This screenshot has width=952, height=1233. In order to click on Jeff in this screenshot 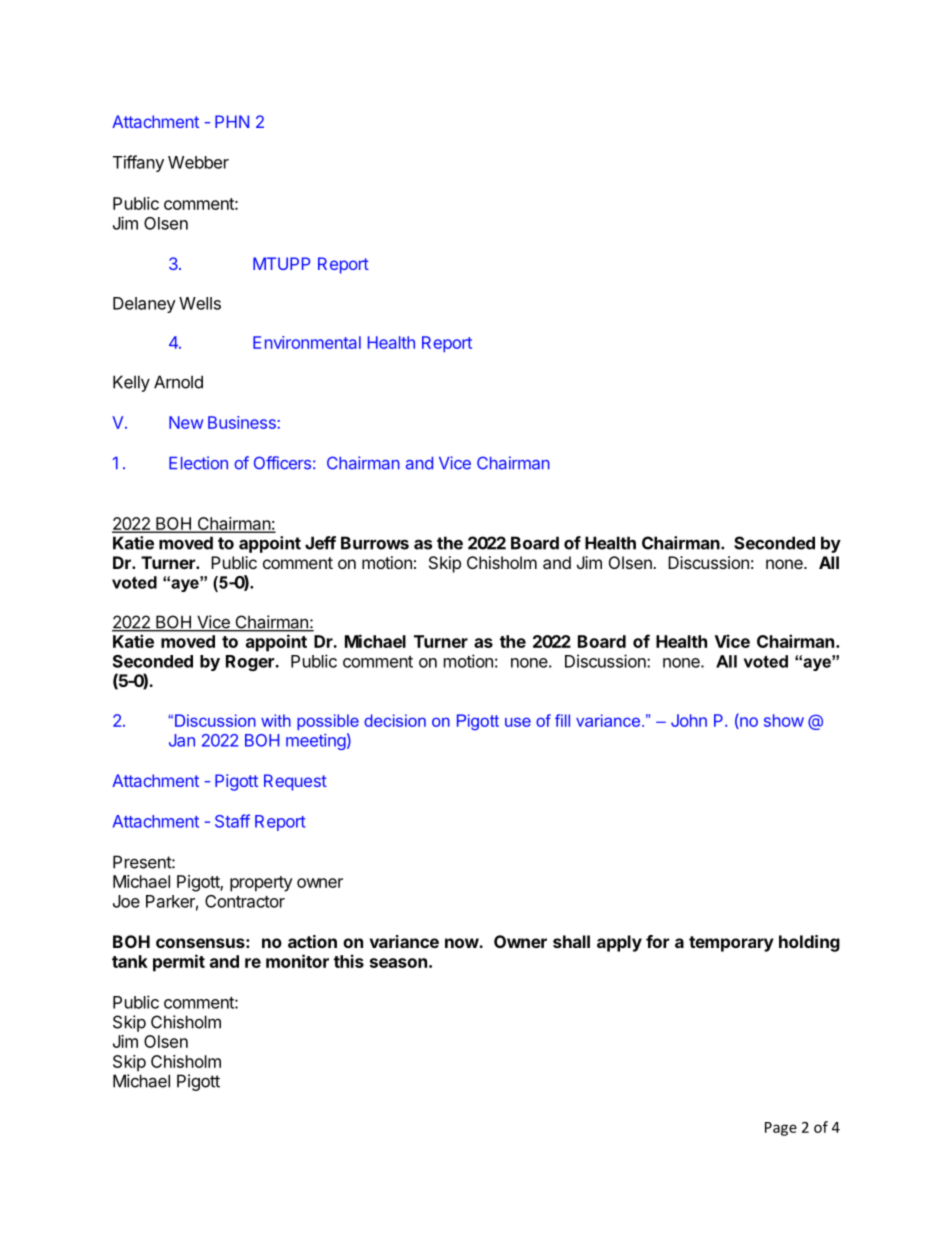, I will do `click(320, 543)`.
